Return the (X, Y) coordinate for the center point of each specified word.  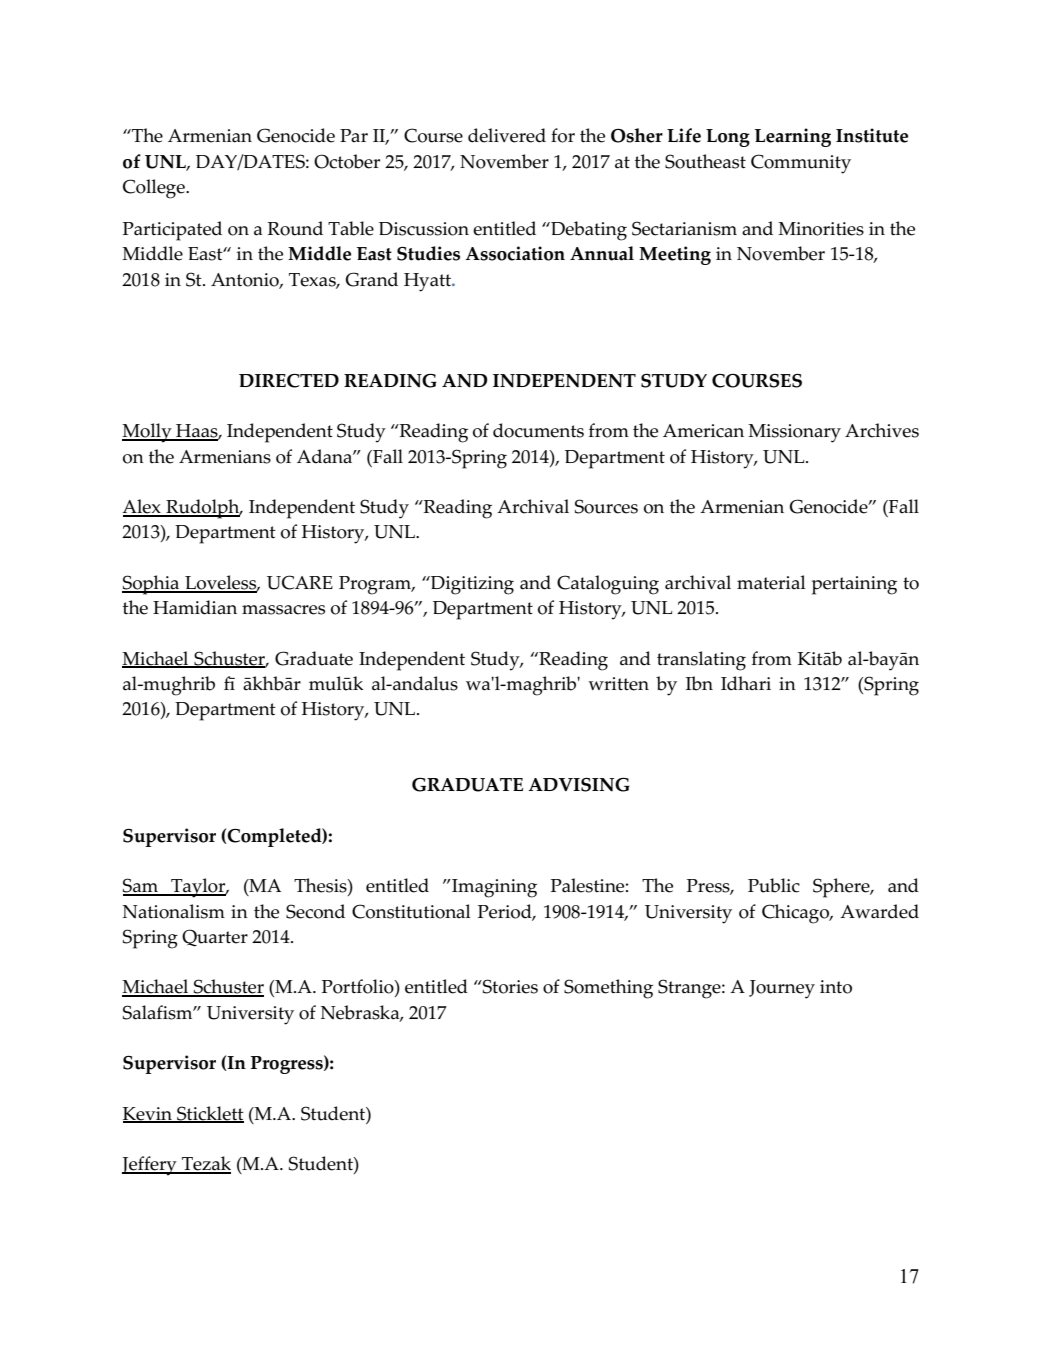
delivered (507, 135)
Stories (509, 986)
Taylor (198, 888)
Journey (782, 989)
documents (538, 430)
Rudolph (203, 509)
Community (801, 164)
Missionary (794, 433)
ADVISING (579, 785)
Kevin (148, 1115)
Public (774, 885)
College (155, 189)
